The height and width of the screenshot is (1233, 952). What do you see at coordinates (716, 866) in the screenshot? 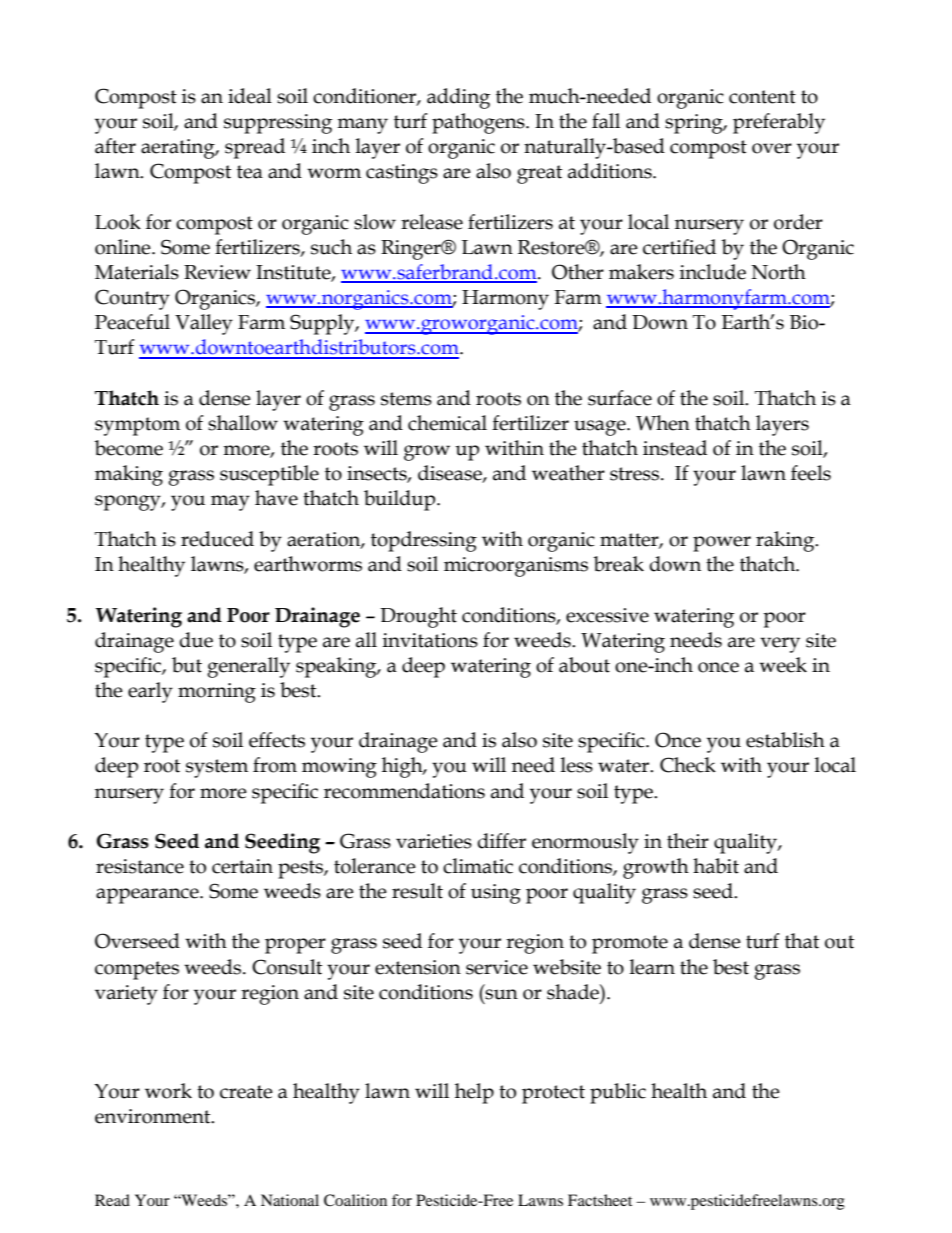
I see `habit` at bounding box center [716, 866].
